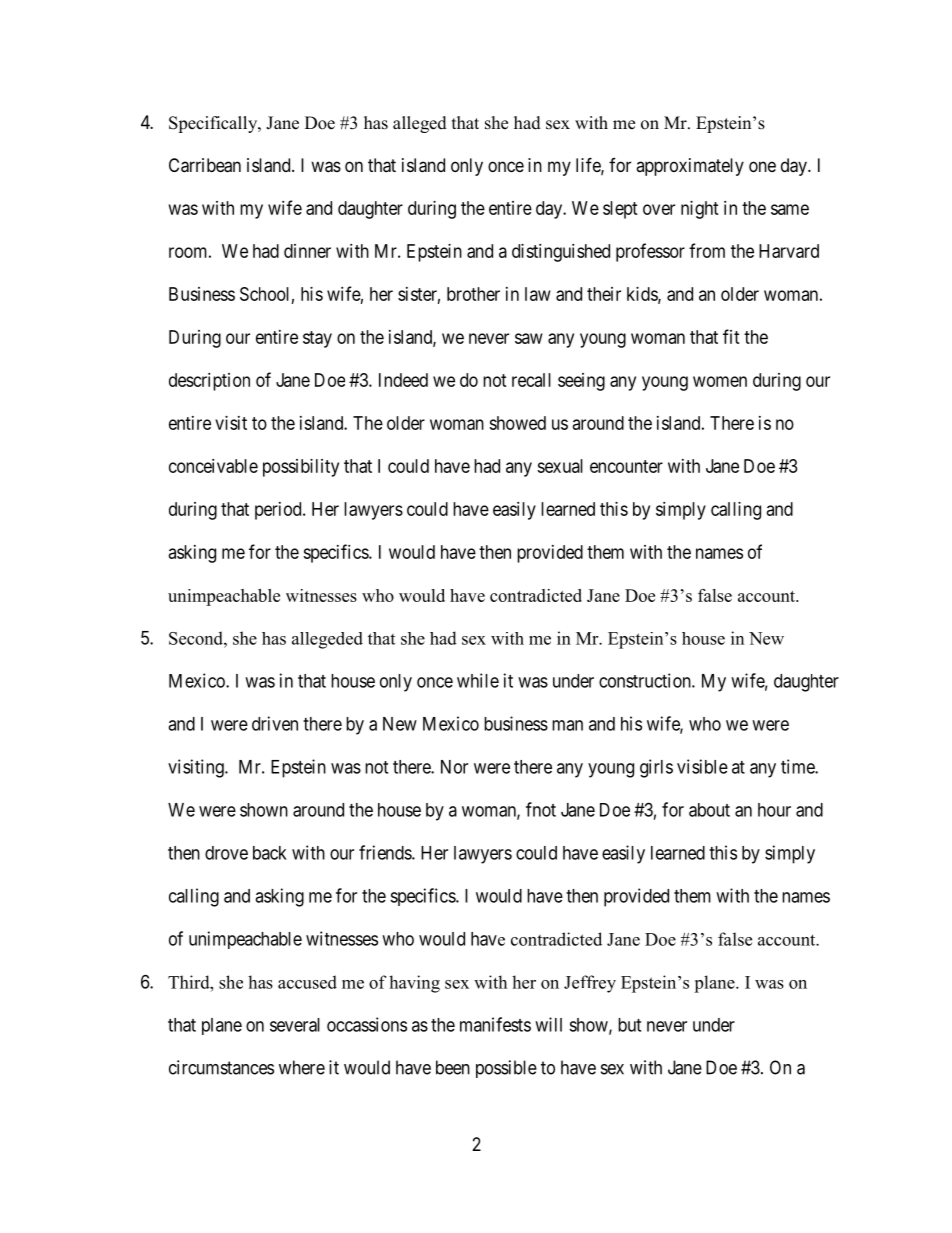 This screenshot has width=952, height=1233. What do you see at coordinates (646, 680) in the screenshot?
I see `construction` at bounding box center [646, 680].
